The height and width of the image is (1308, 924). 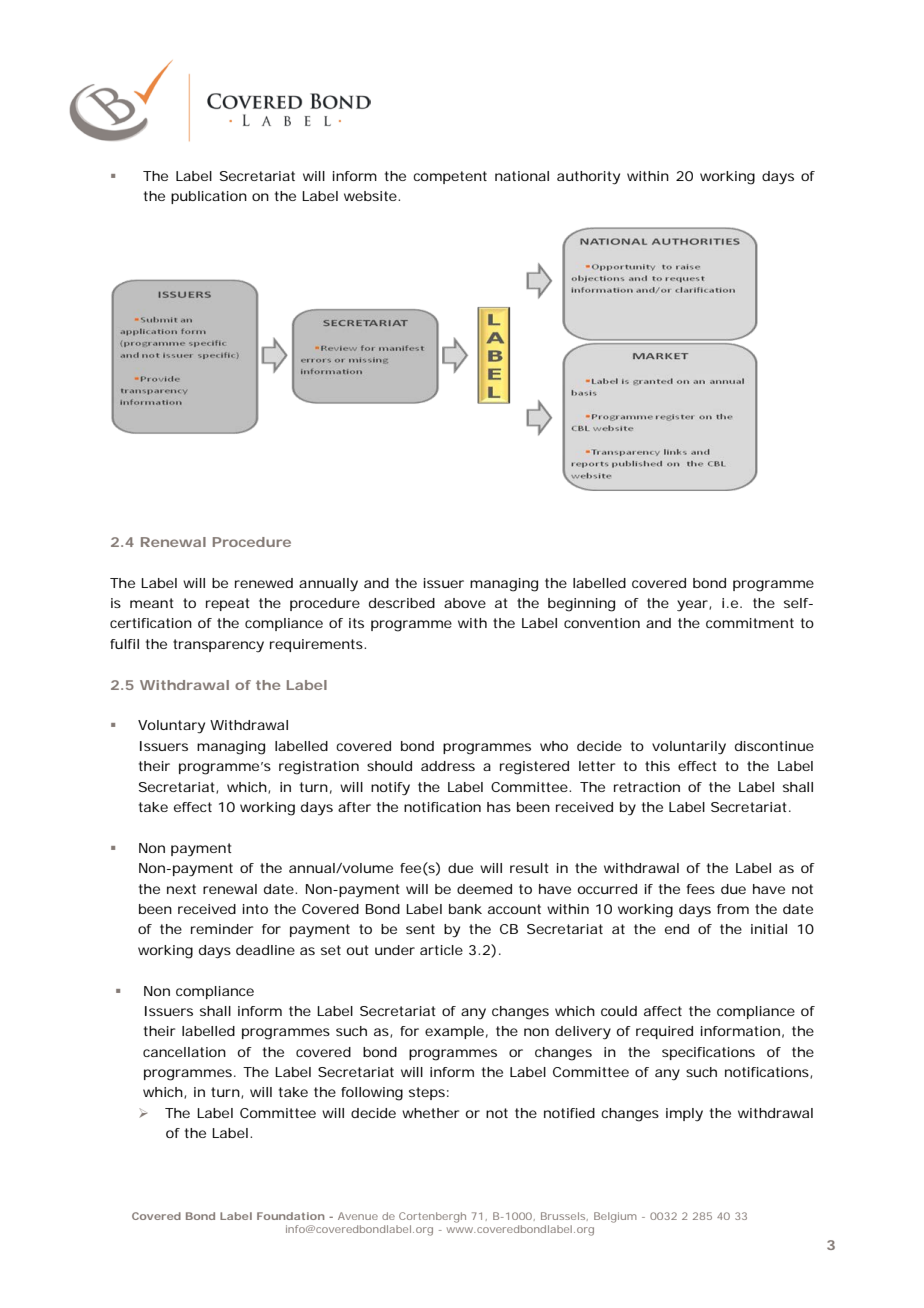 I want to click on Voluntary, so click(x=171, y=727).
